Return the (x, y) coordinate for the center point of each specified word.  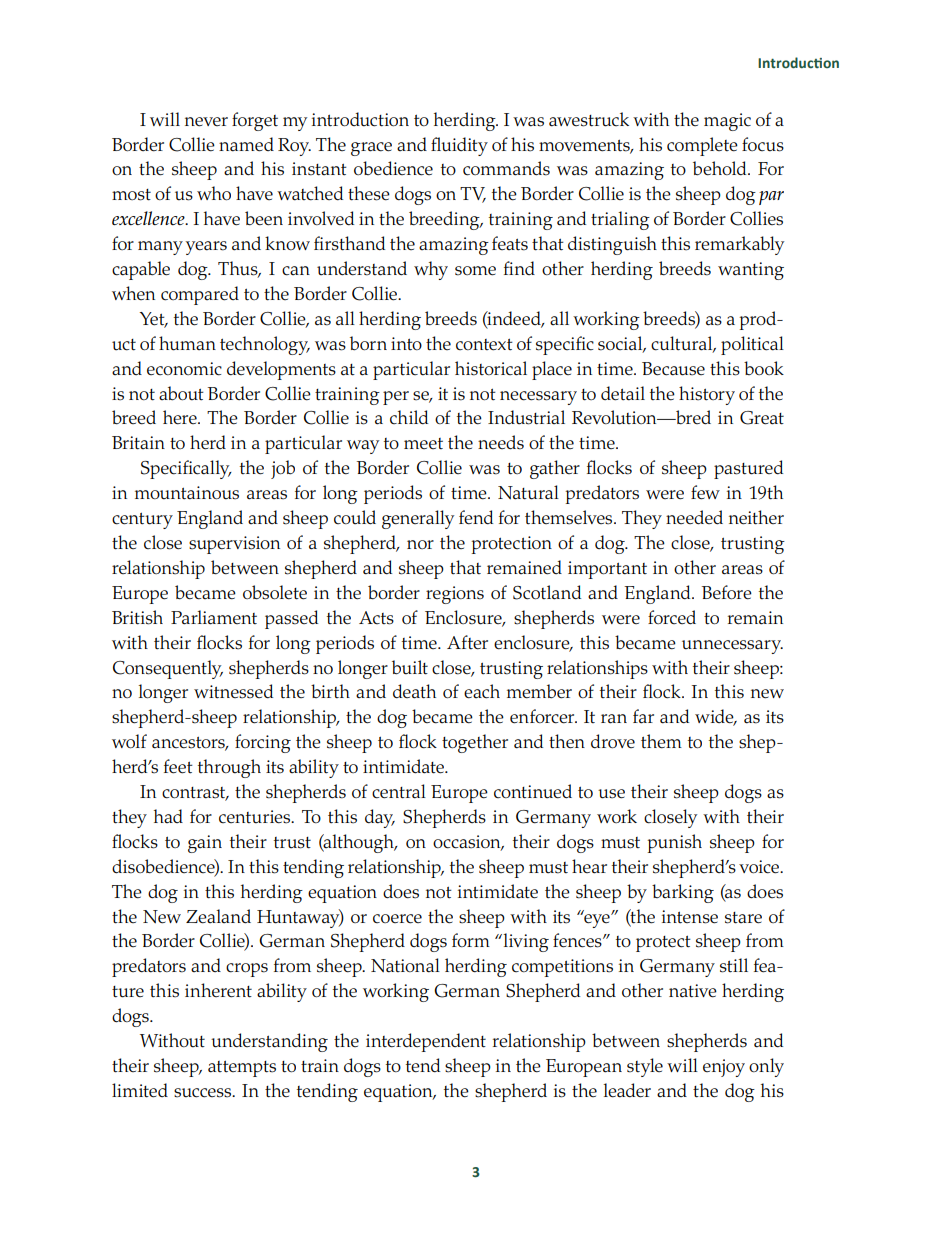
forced (672, 617)
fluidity (459, 146)
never (206, 122)
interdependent (426, 1042)
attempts (242, 1069)
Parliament (214, 617)
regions (455, 595)
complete (702, 146)
